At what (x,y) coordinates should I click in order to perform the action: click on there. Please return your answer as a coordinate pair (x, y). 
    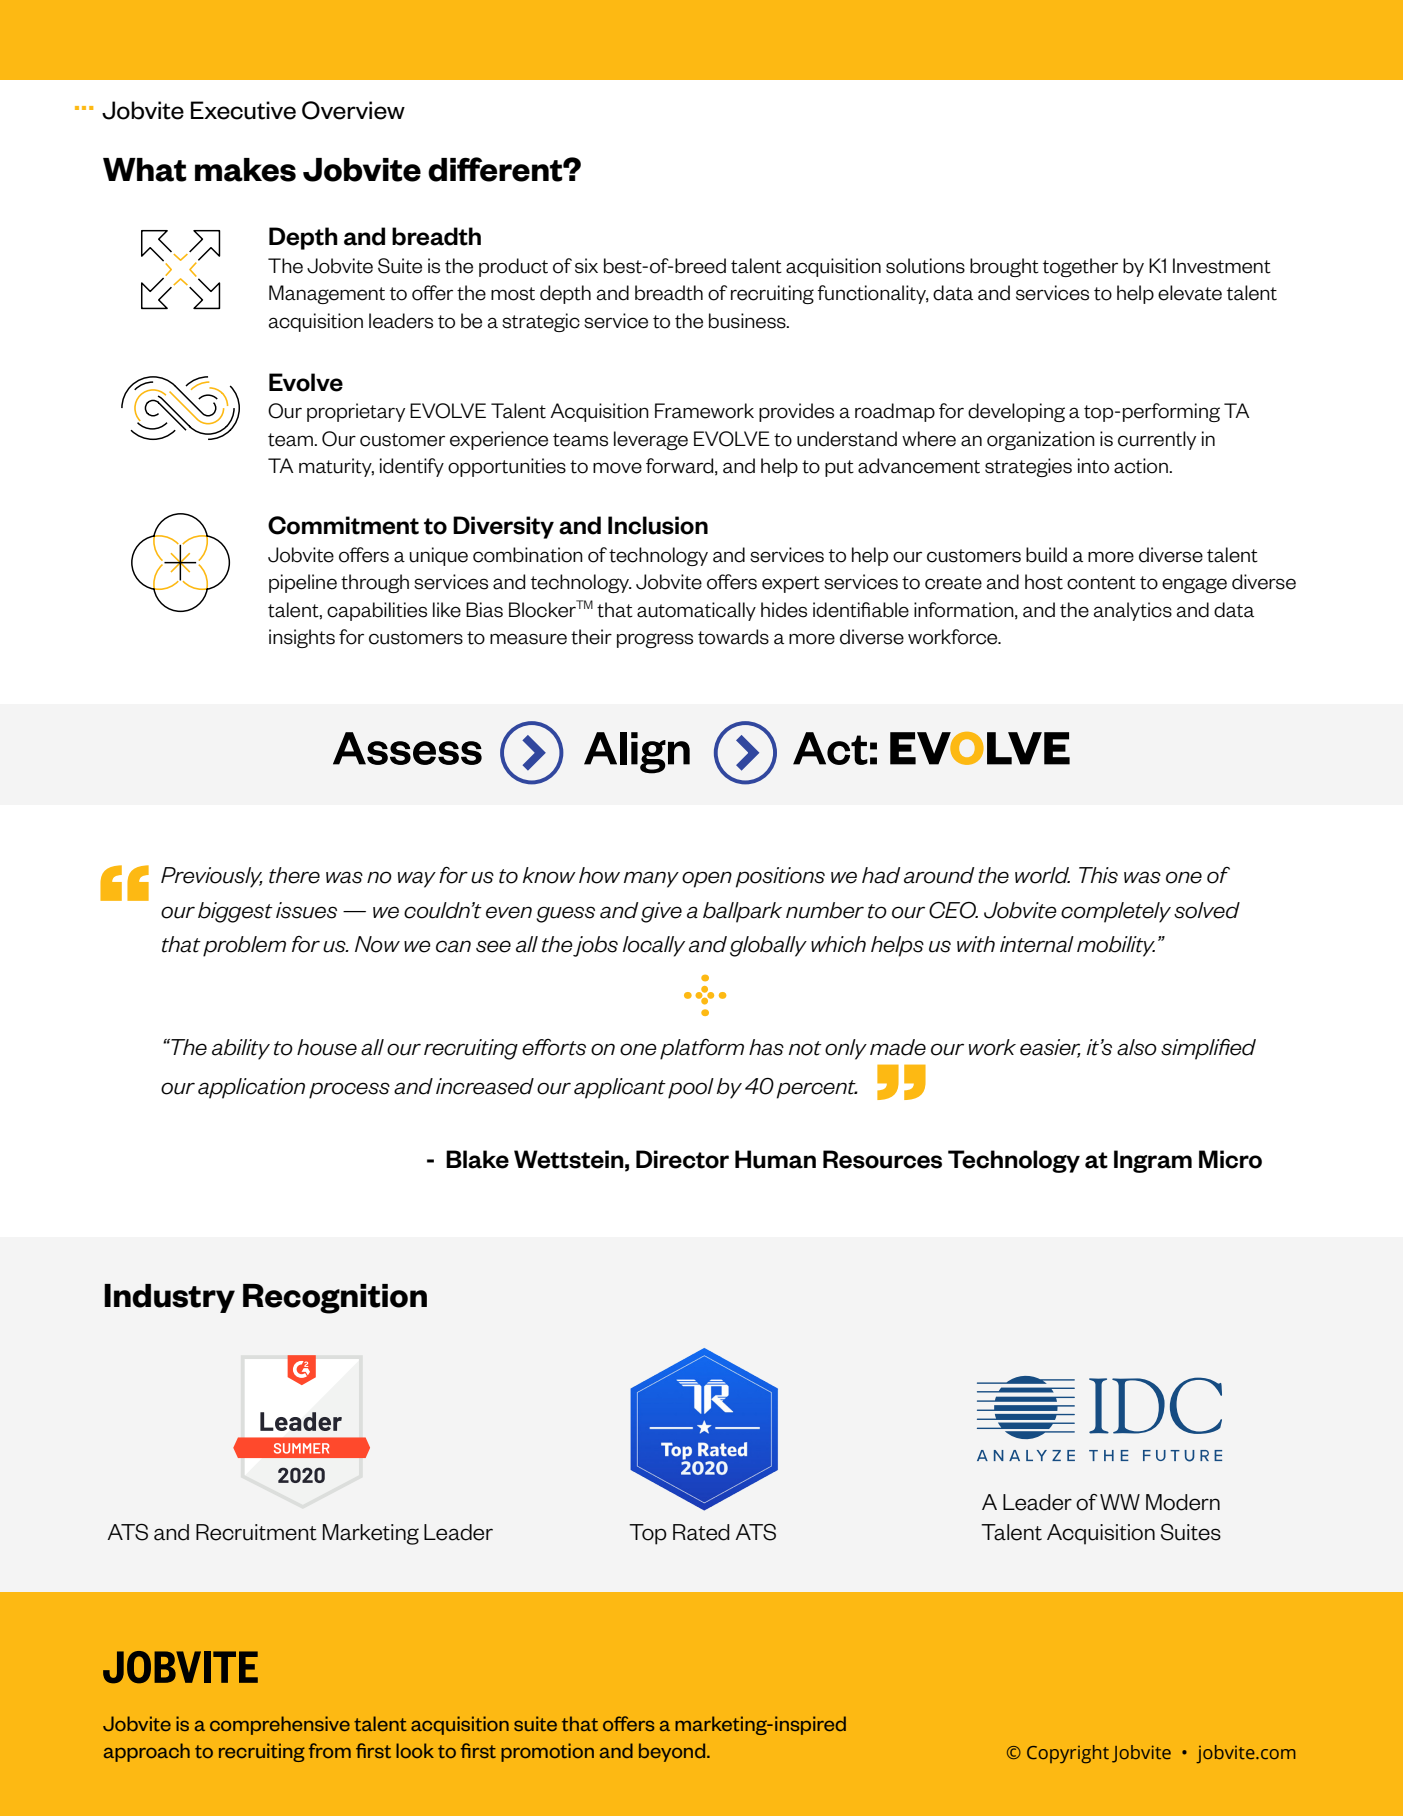
    Looking at the image, I should click on (294, 875).
